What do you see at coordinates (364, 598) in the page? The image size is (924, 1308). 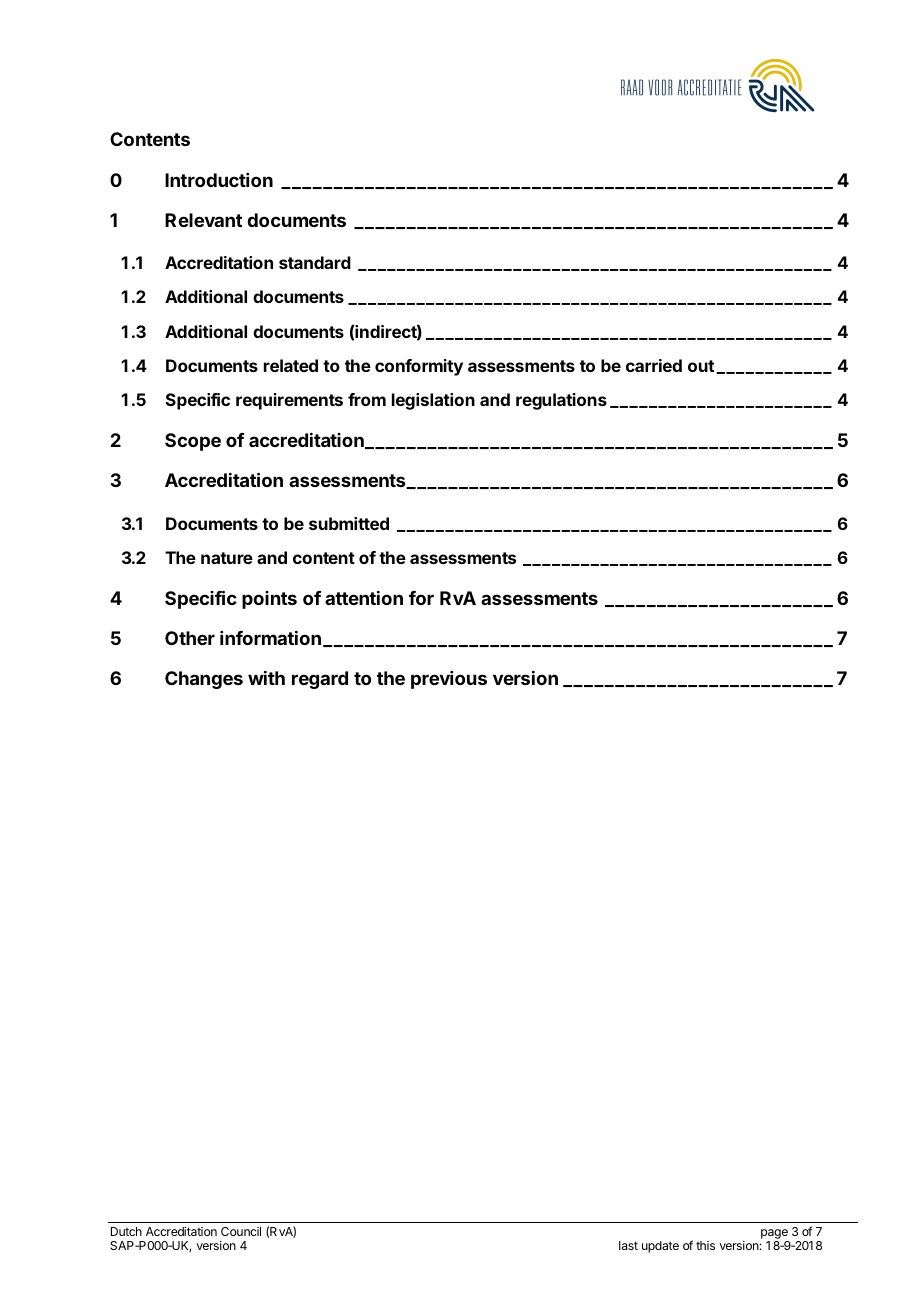 I see `attention` at bounding box center [364, 598].
